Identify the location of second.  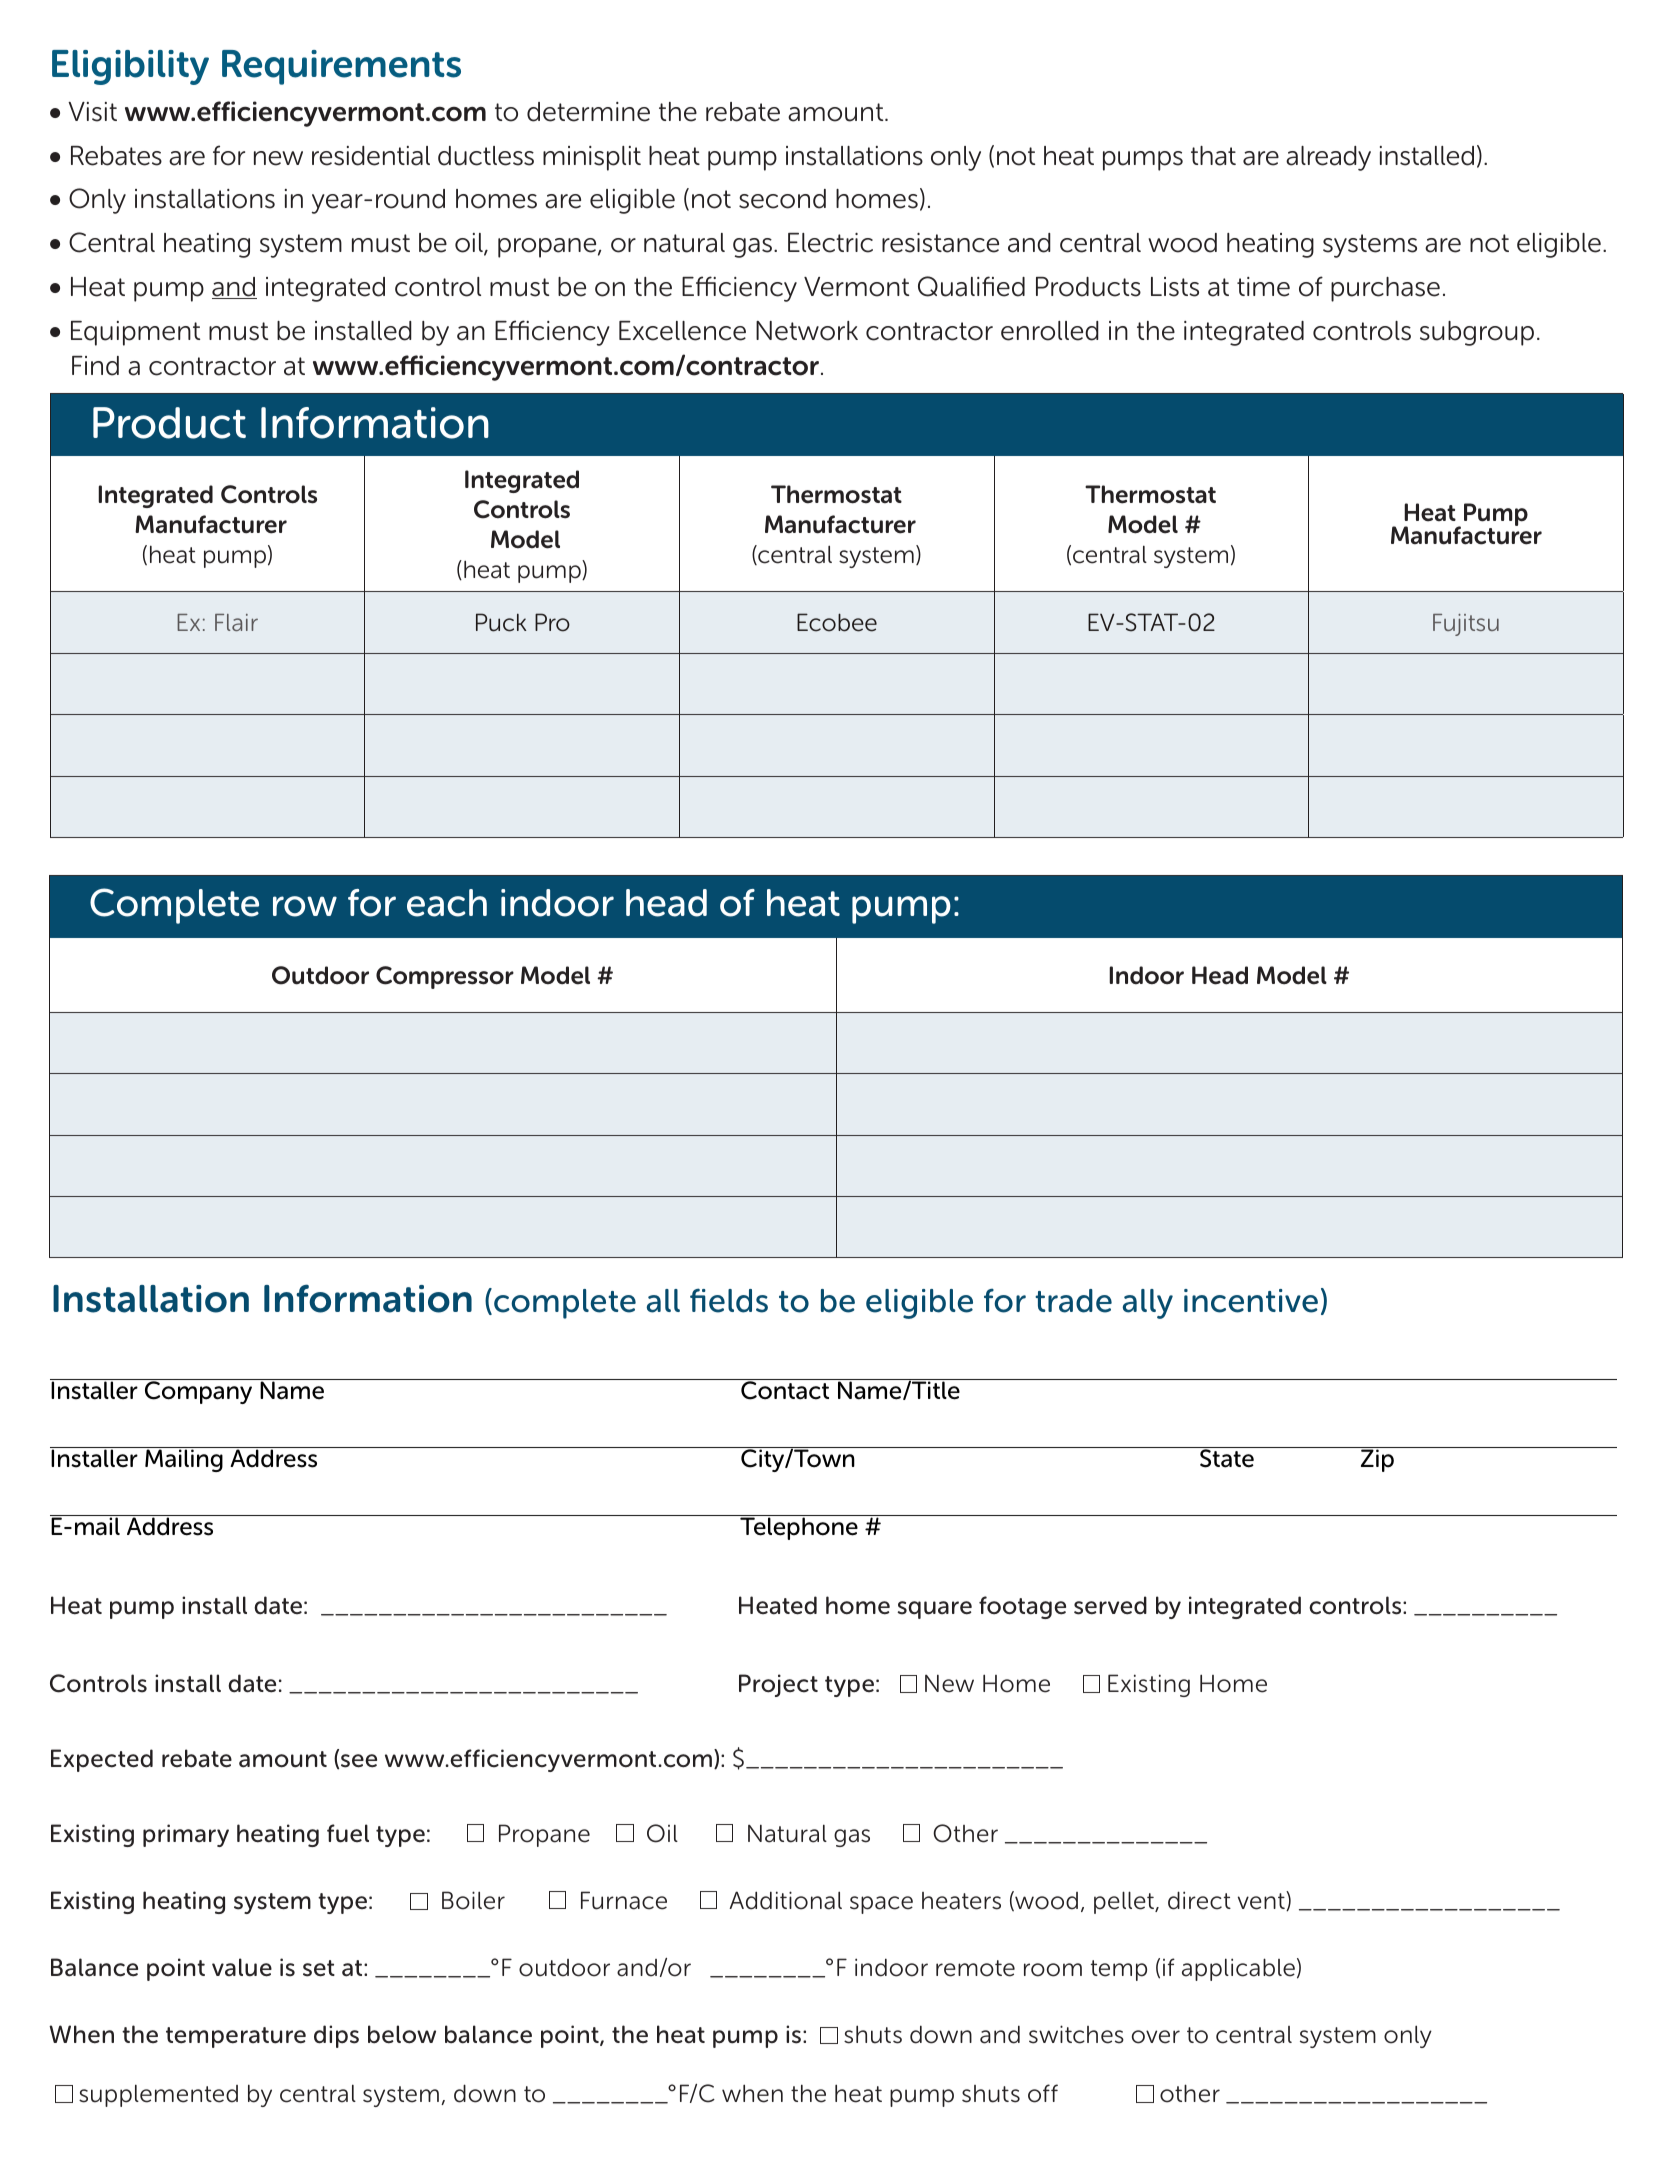
(782, 199).
